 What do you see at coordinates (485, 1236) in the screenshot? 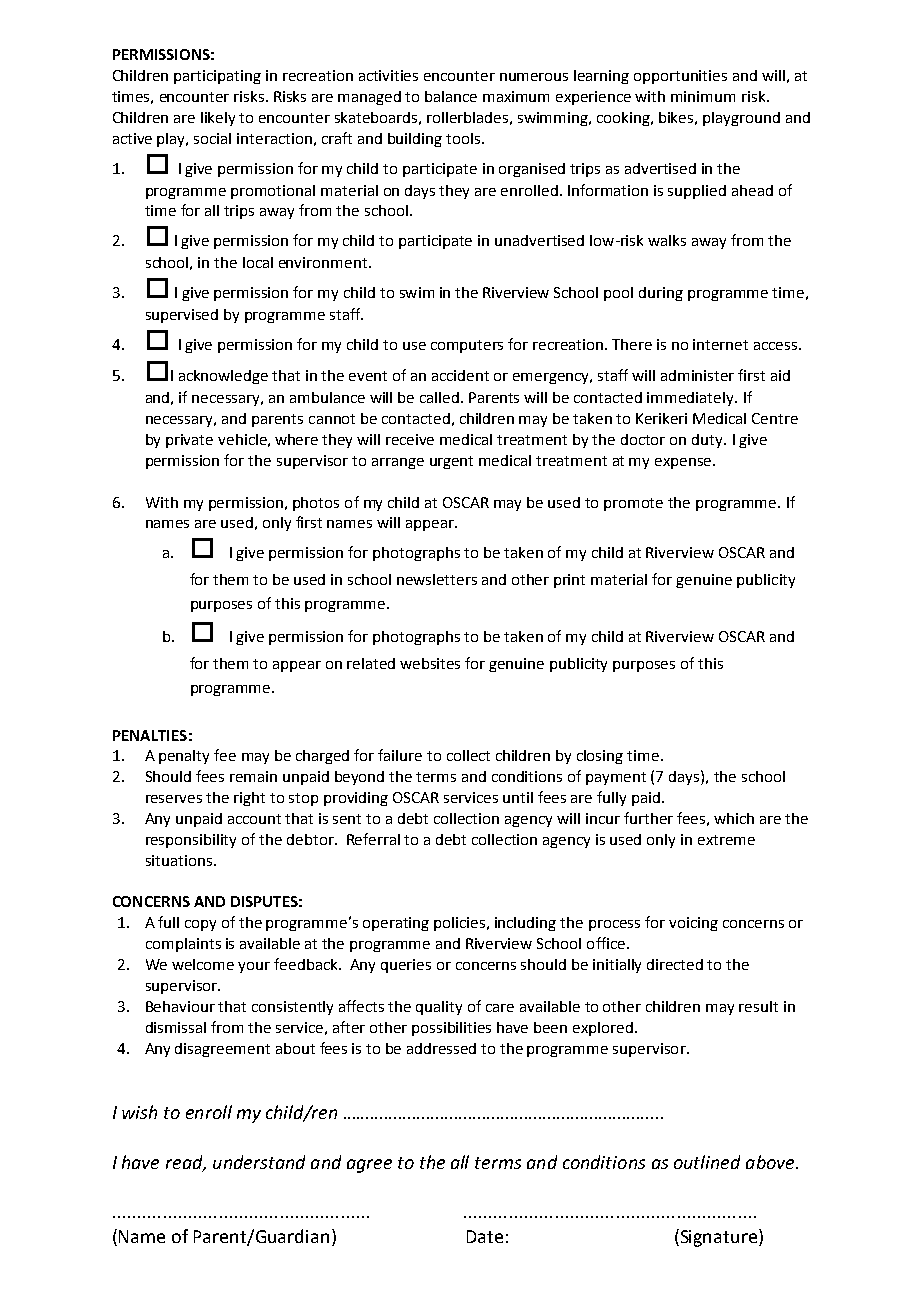
I see `Date` at bounding box center [485, 1236].
